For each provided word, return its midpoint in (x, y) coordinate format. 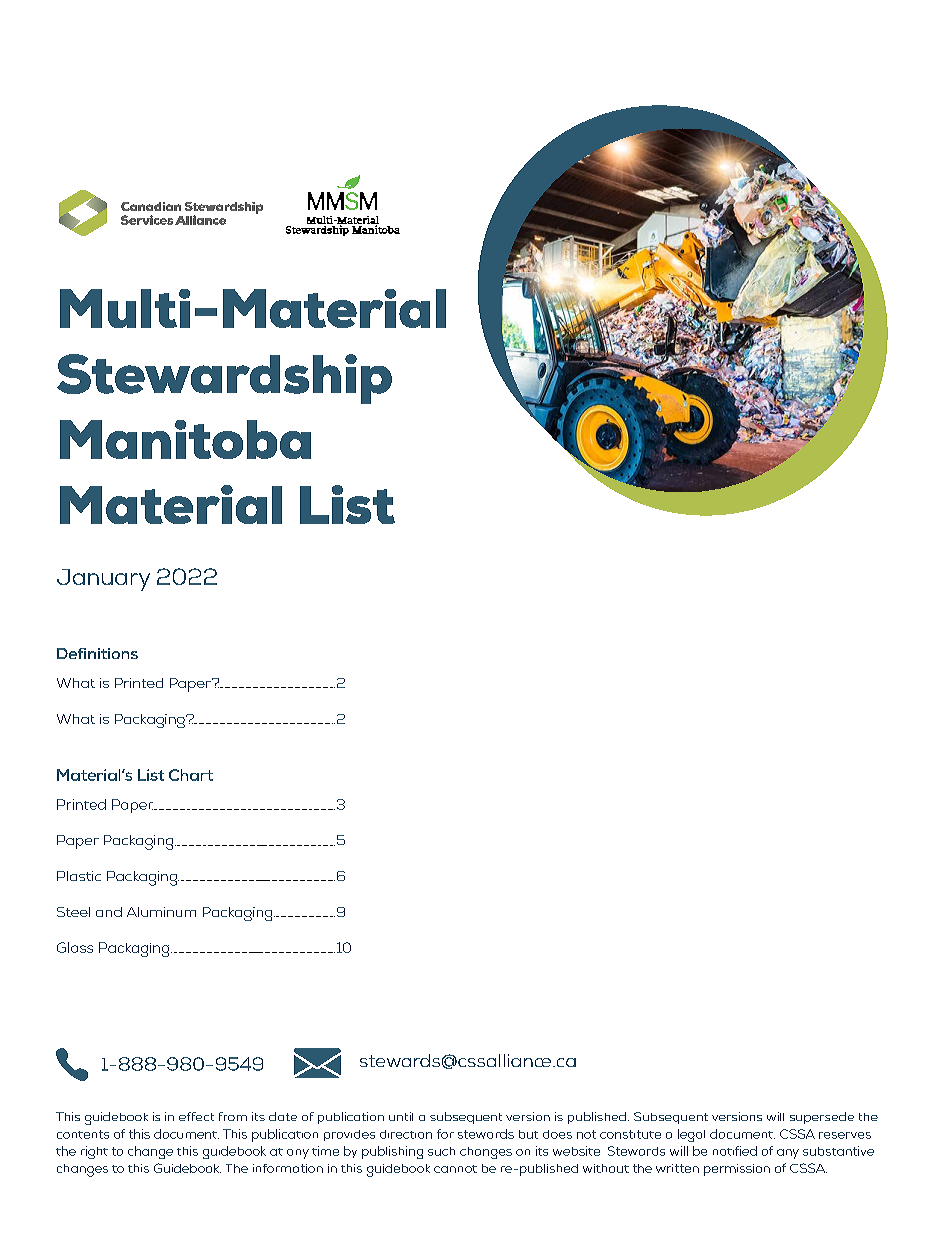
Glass (75, 947)
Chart (191, 775)
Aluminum (161, 912)
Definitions (97, 653)
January (103, 580)
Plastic (79, 876)
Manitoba (185, 439)
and (109, 912)
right (94, 1152)
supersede (822, 1118)
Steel (73, 912)
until (401, 1116)
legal (691, 1135)
